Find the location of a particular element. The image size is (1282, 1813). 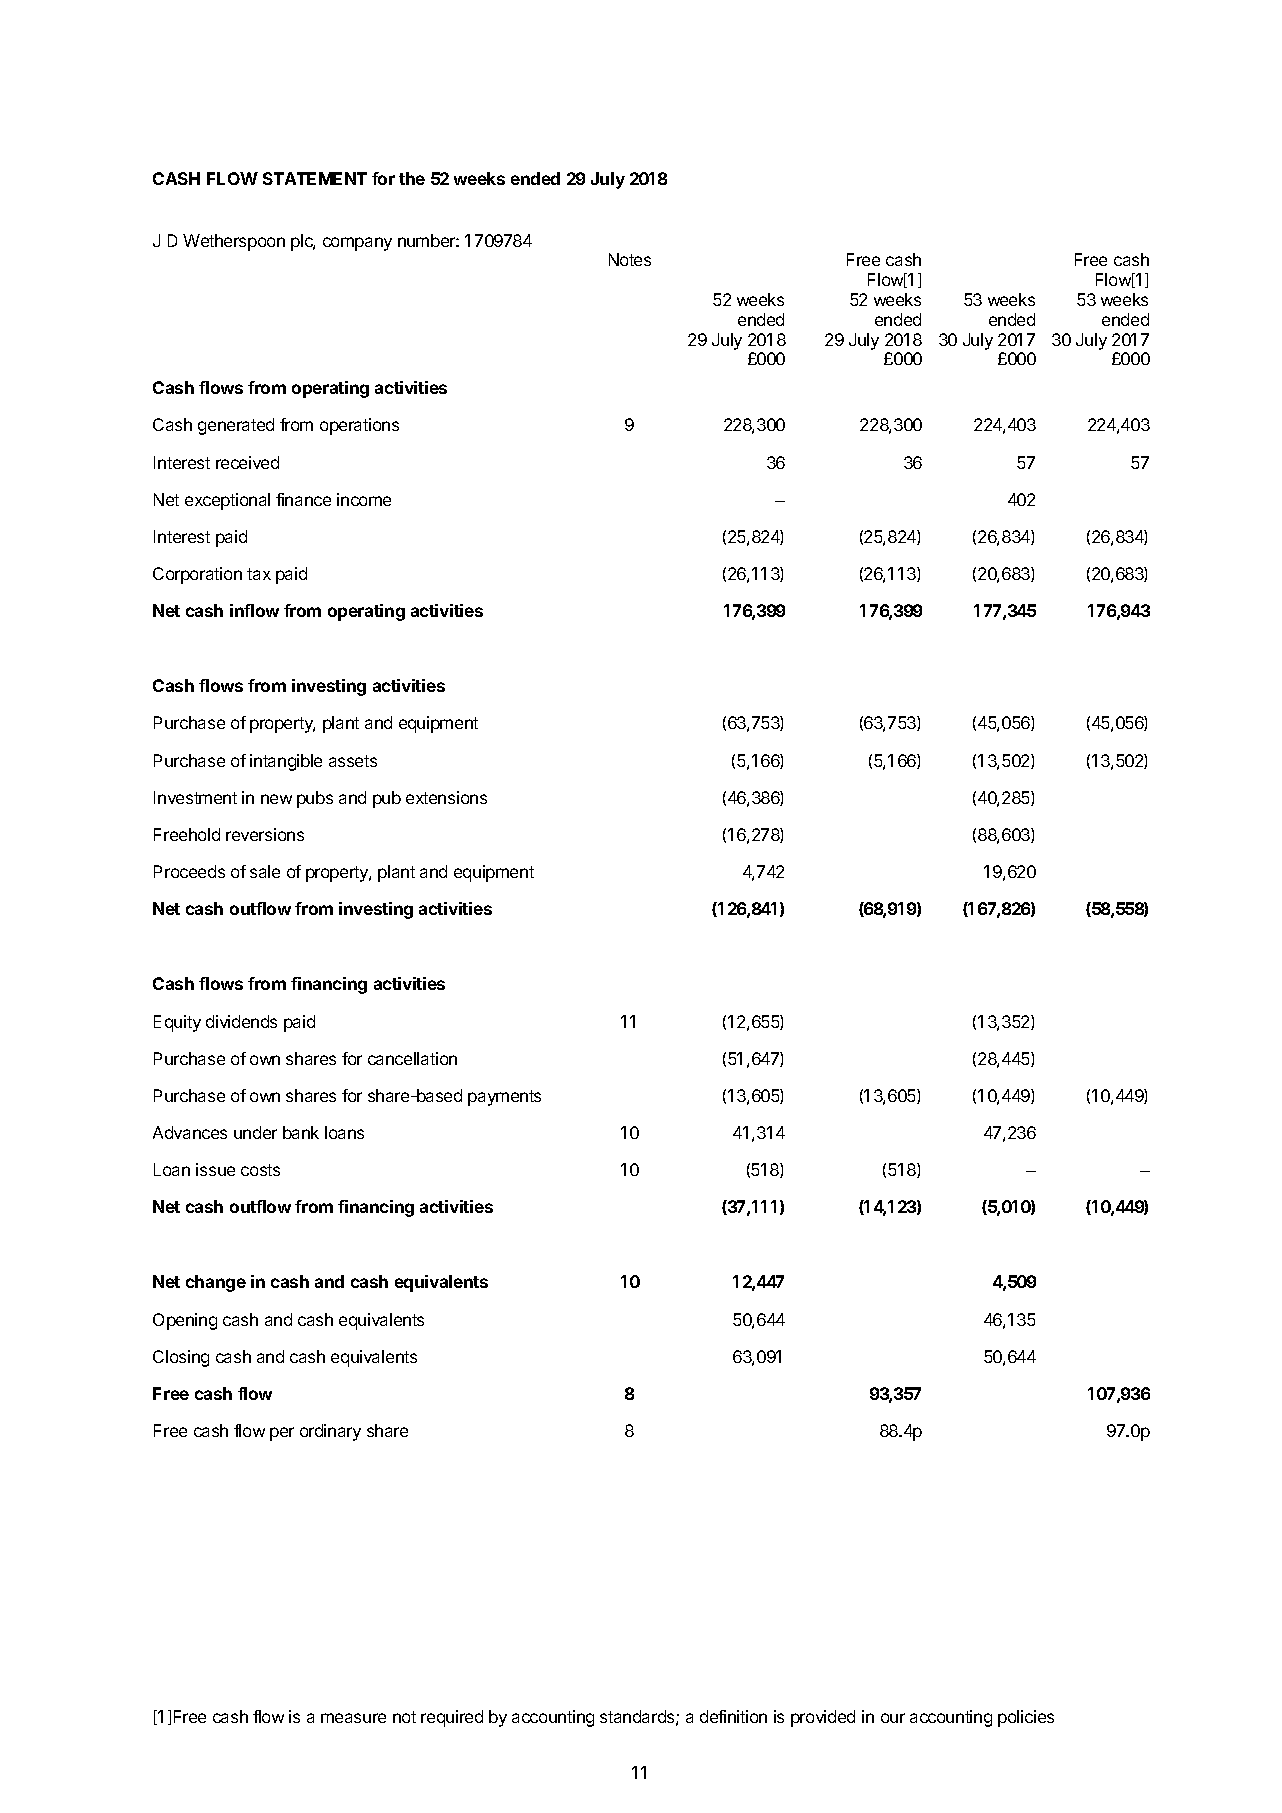

Notes is located at coordinates (630, 259).
